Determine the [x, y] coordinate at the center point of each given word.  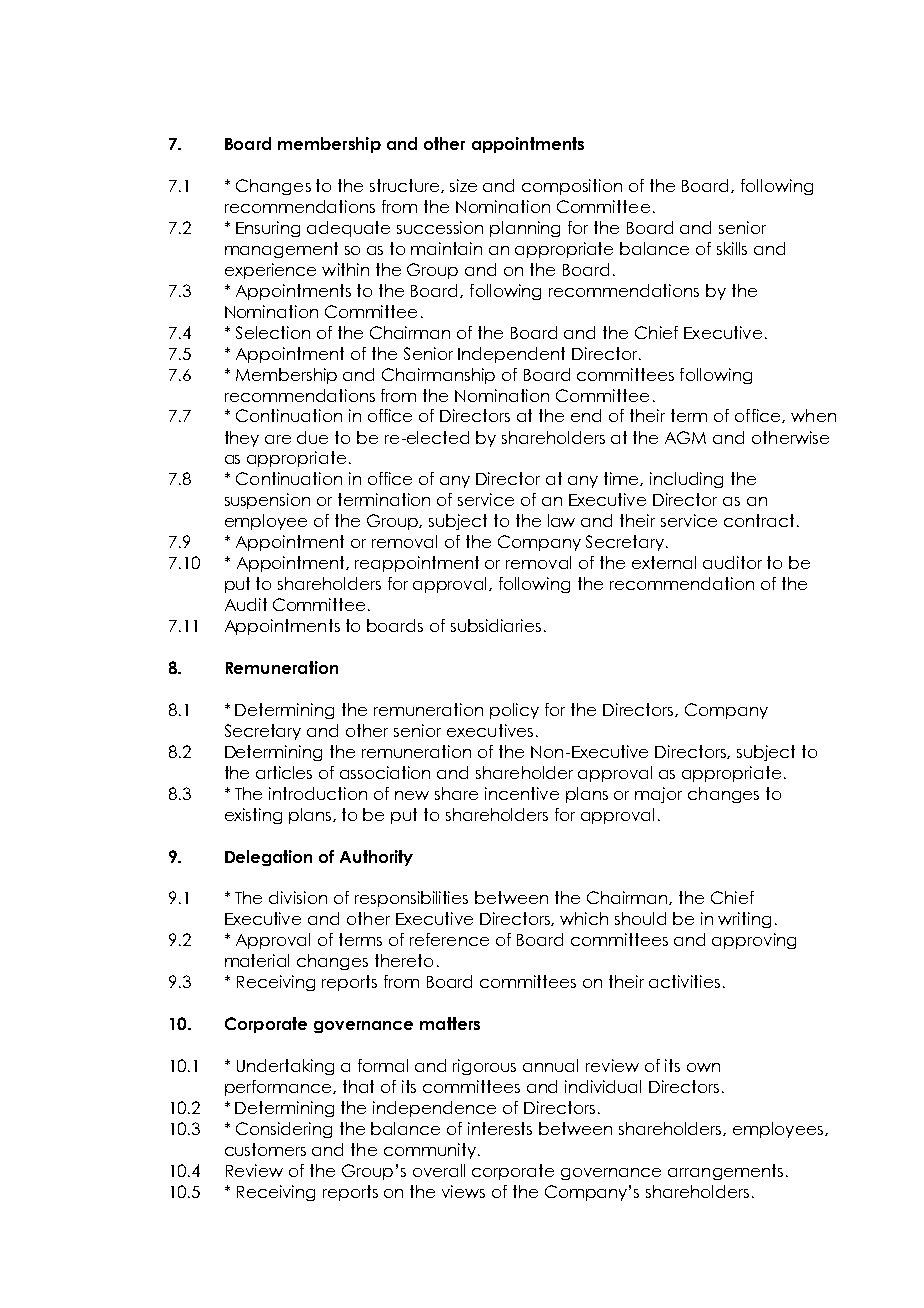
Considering [284, 1130]
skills [732, 248]
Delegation [268, 858]
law [561, 520]
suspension [267, 501]
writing [744, 920]
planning [525, 229]
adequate [348, 229]
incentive [522, 793]
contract [759, 520]
